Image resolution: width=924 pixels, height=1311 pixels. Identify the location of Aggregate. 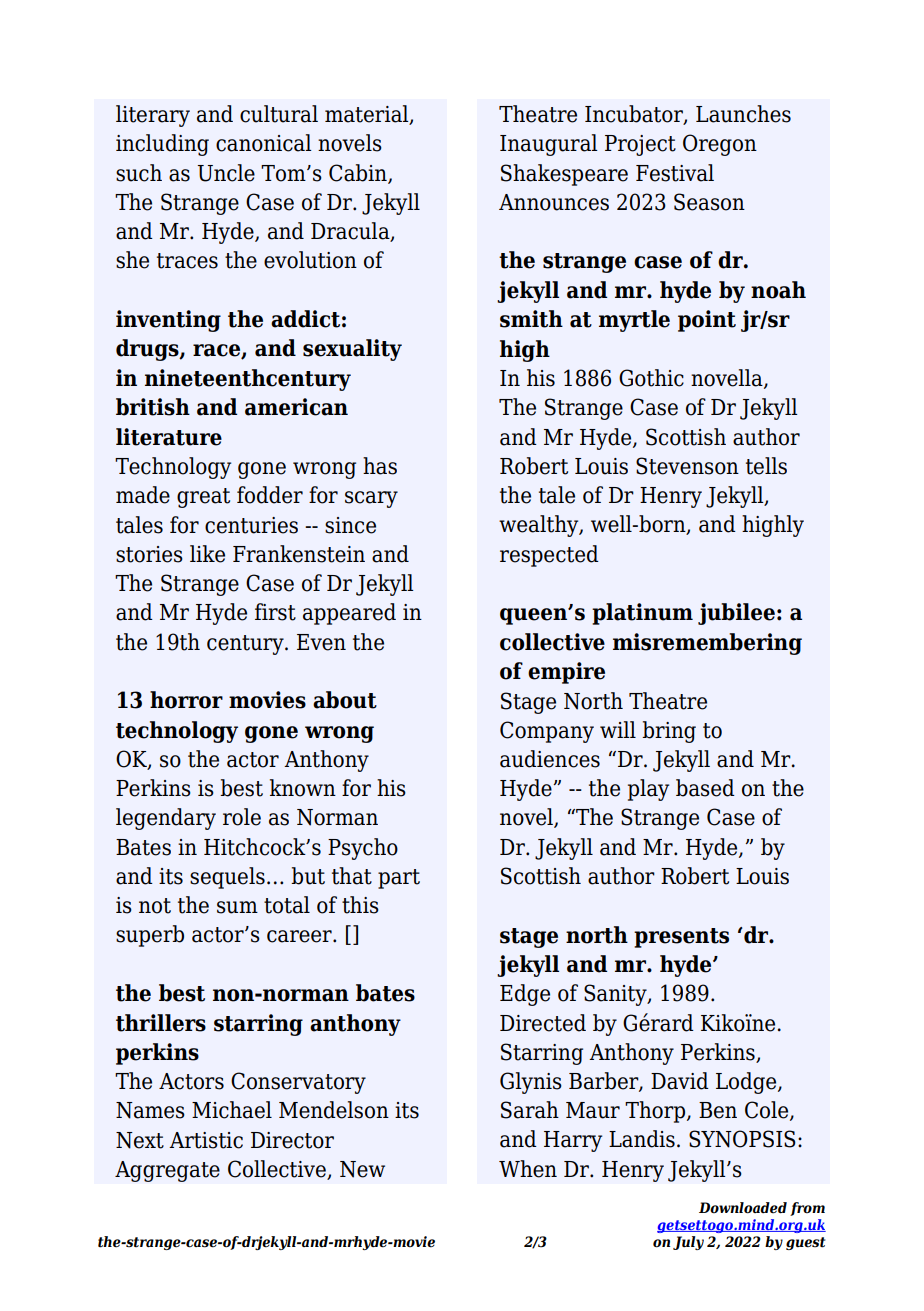
(167, 1171).
